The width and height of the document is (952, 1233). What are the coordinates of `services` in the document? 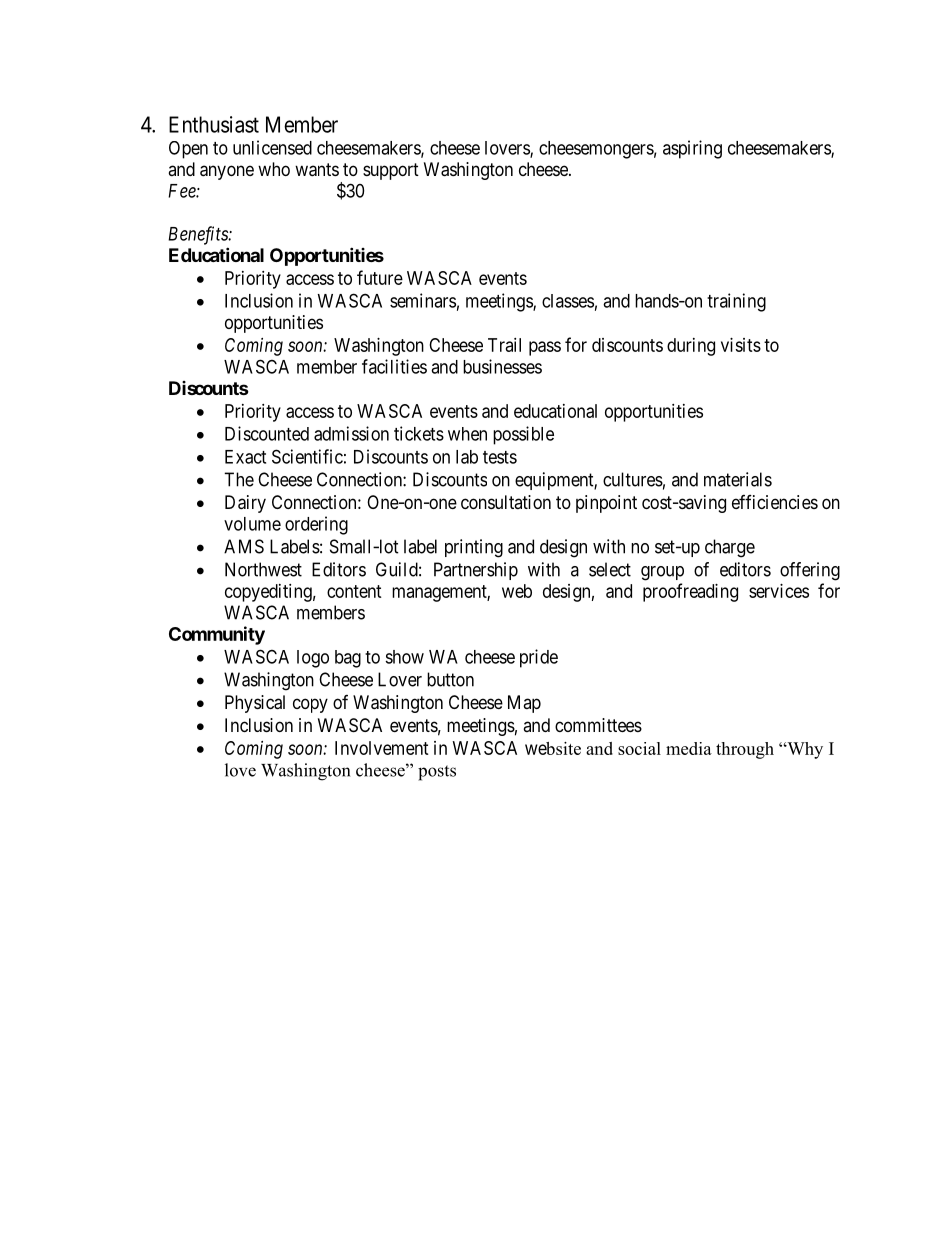 It's located at (779, 591).
